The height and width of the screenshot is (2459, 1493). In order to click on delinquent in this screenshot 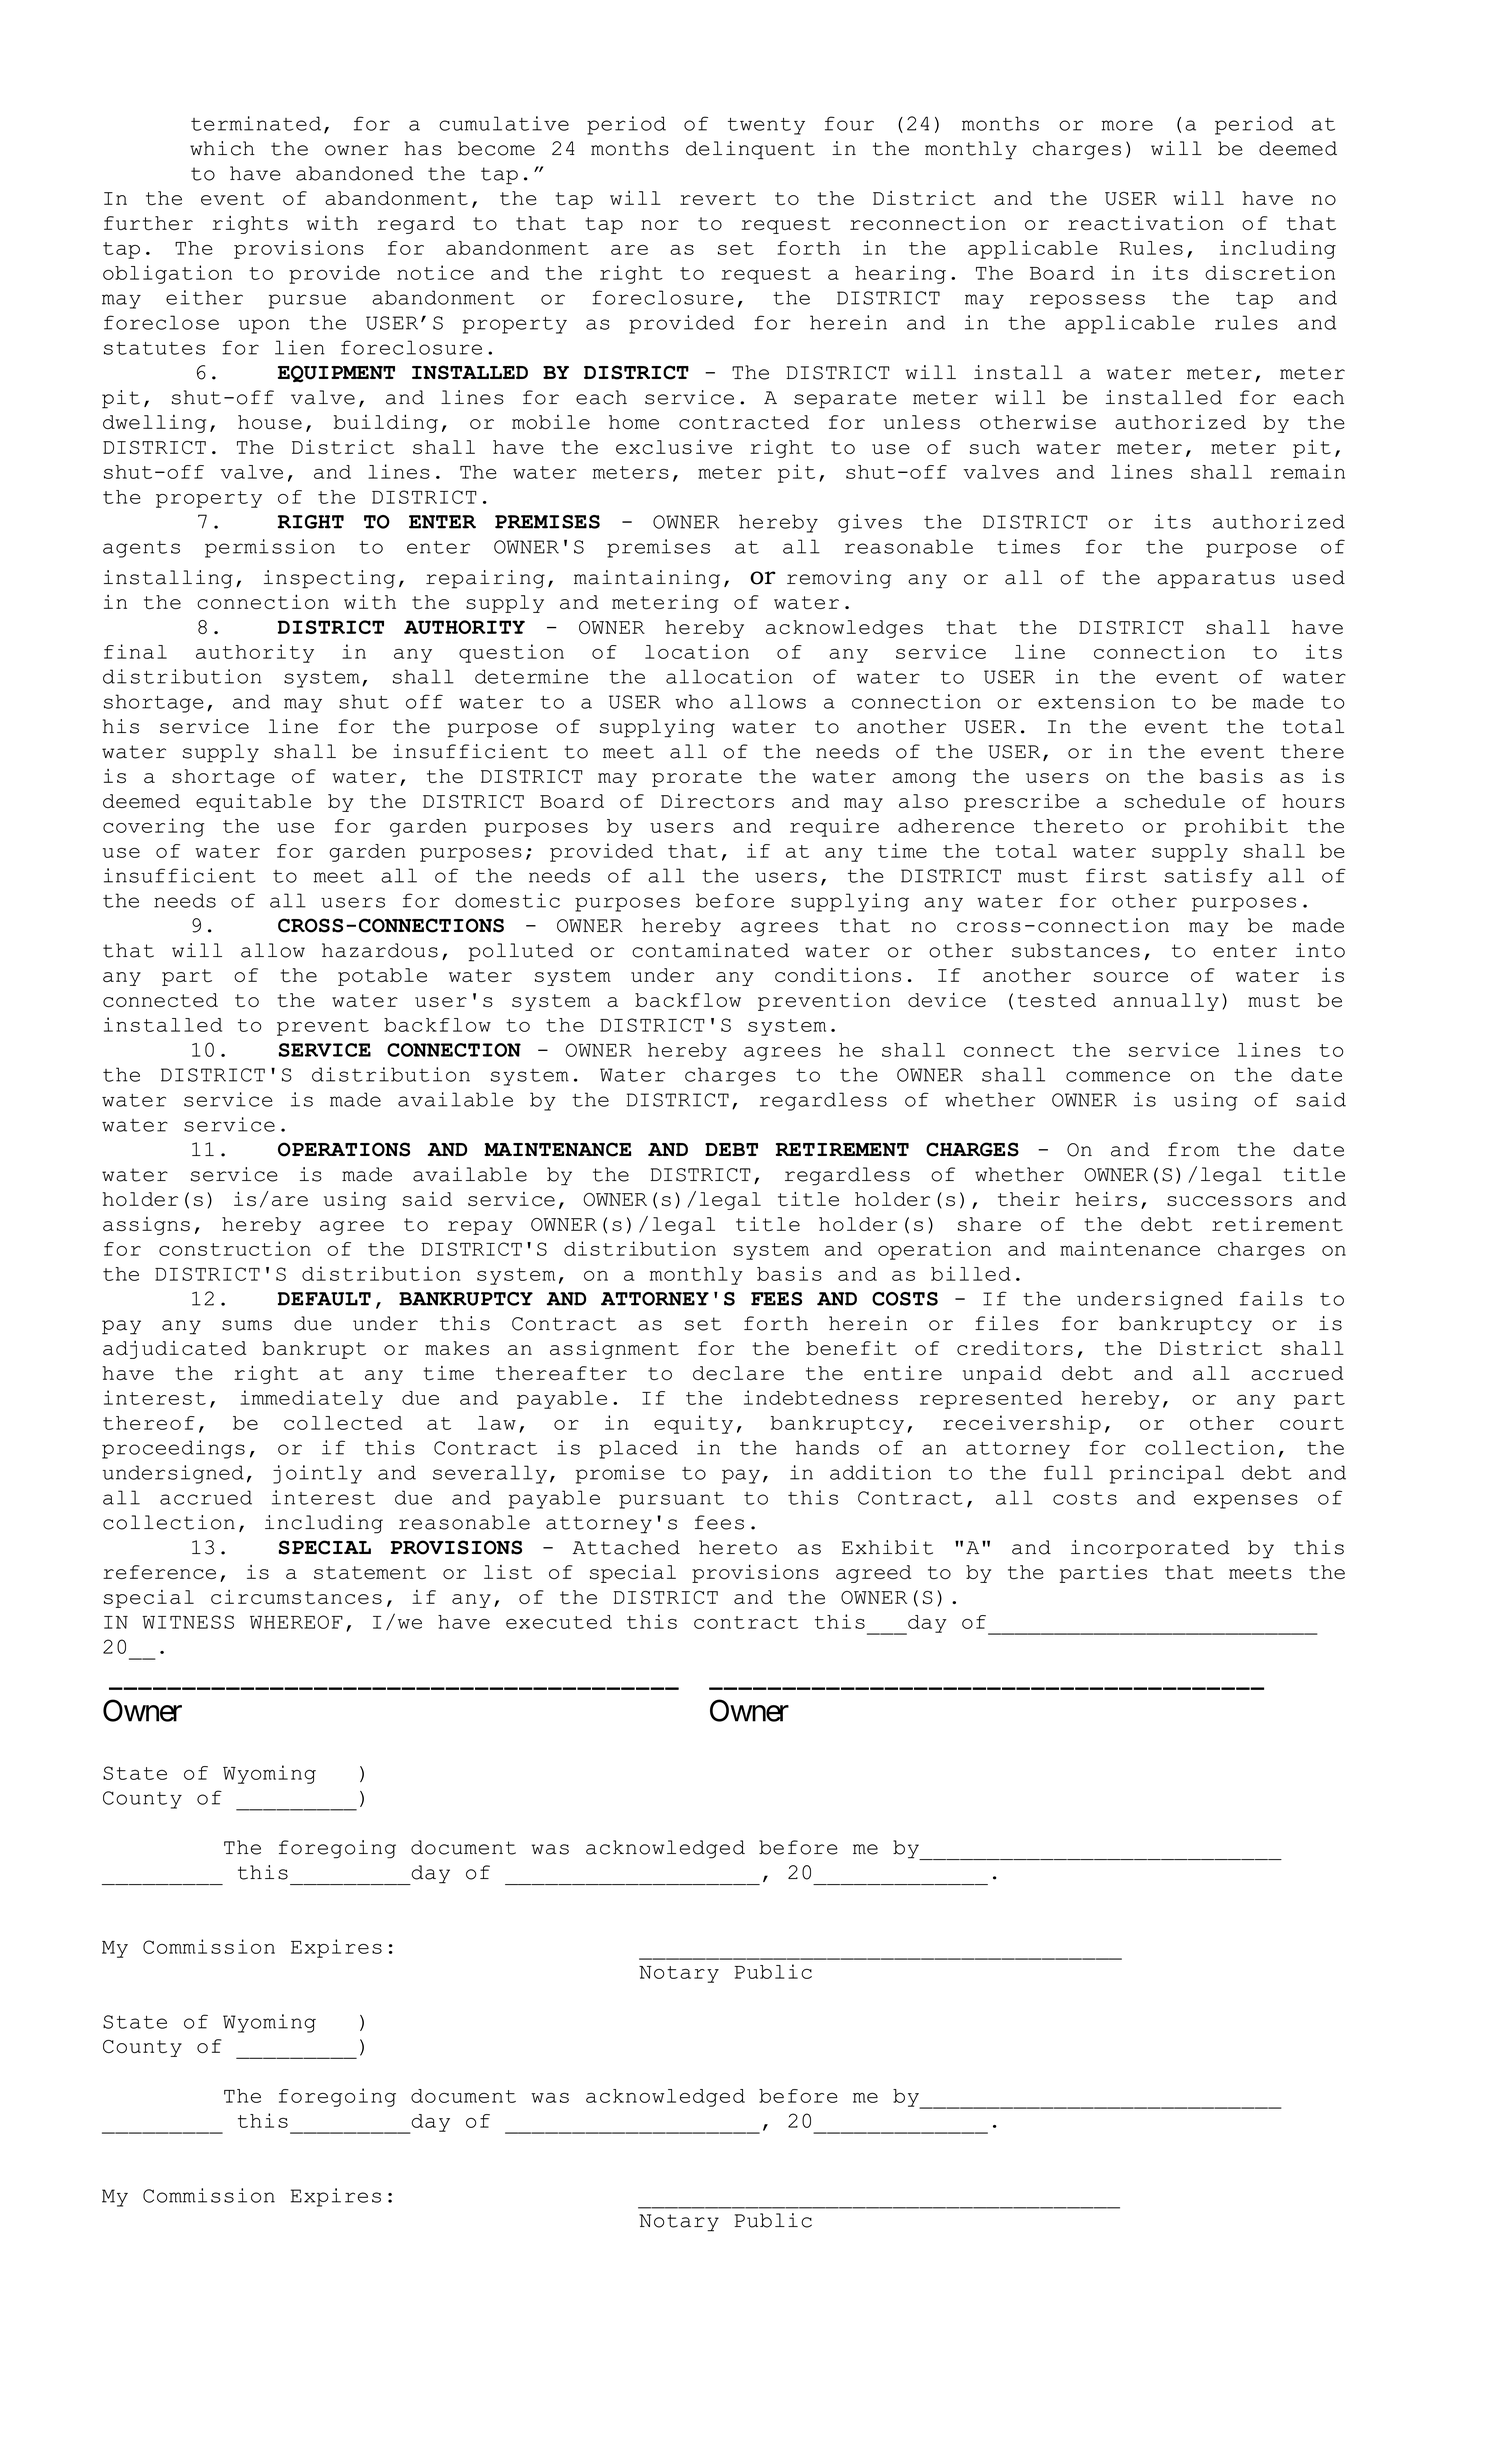, I will do `click(750, 150)`.
